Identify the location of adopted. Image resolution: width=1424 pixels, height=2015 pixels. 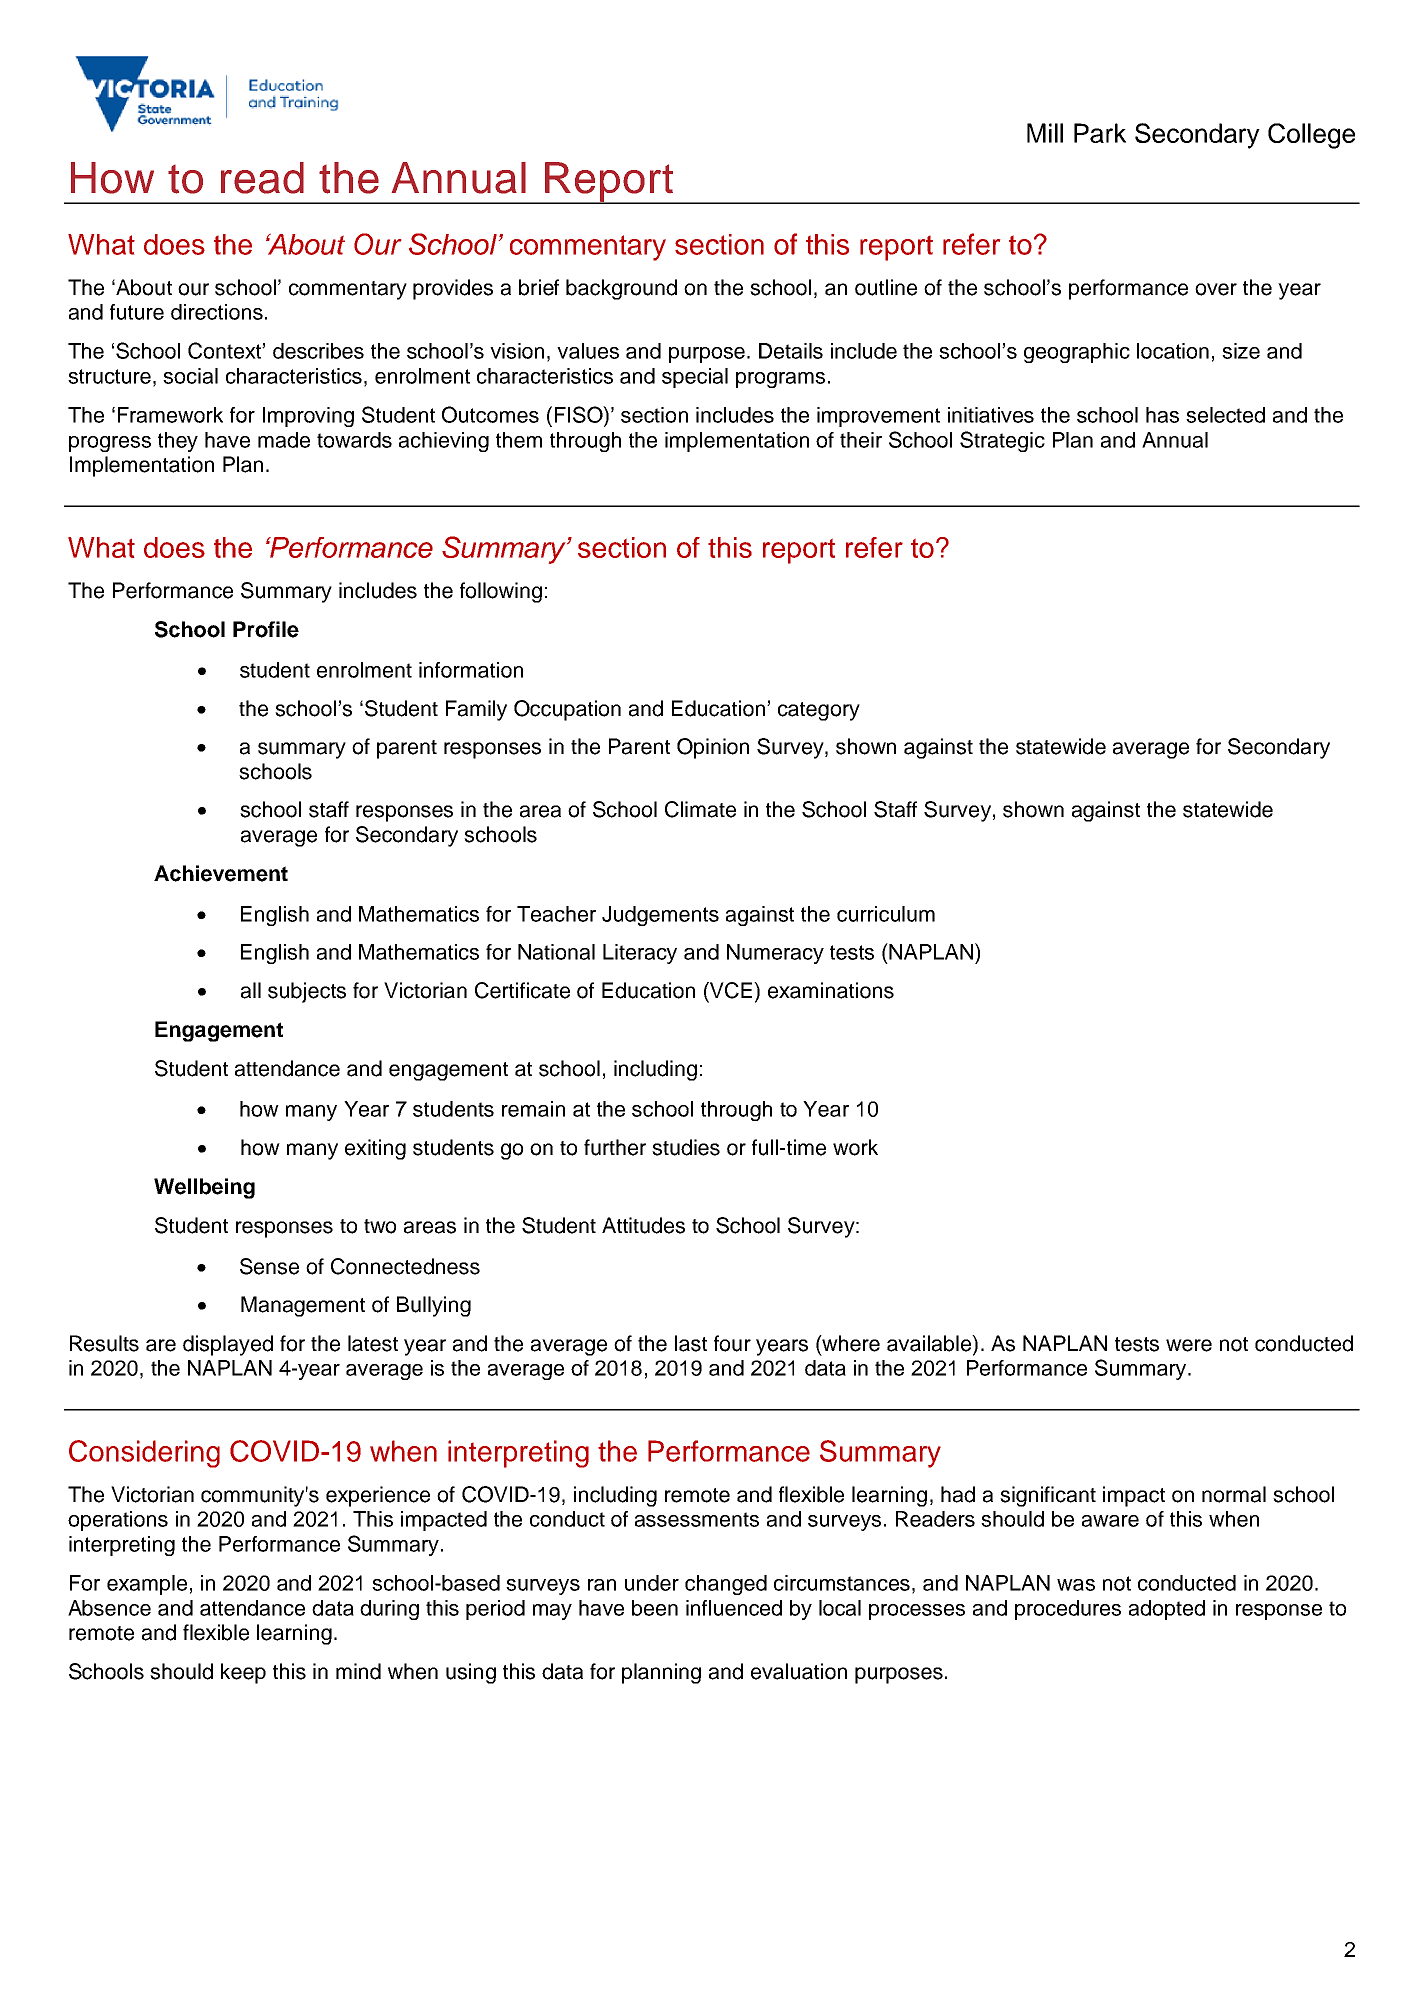
(1167, 1610).
